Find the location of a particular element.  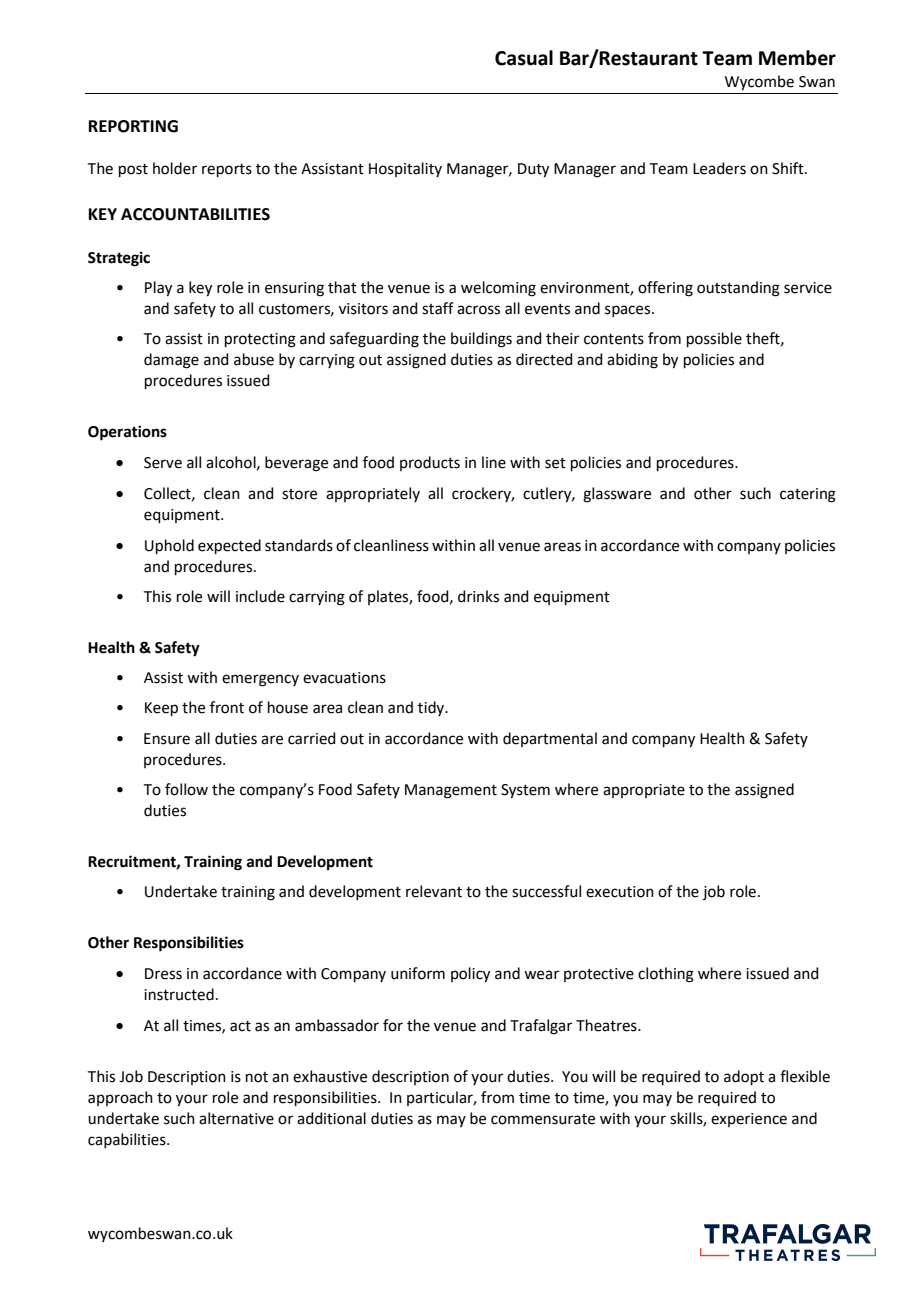

include is located at coordinates (260, 596).
